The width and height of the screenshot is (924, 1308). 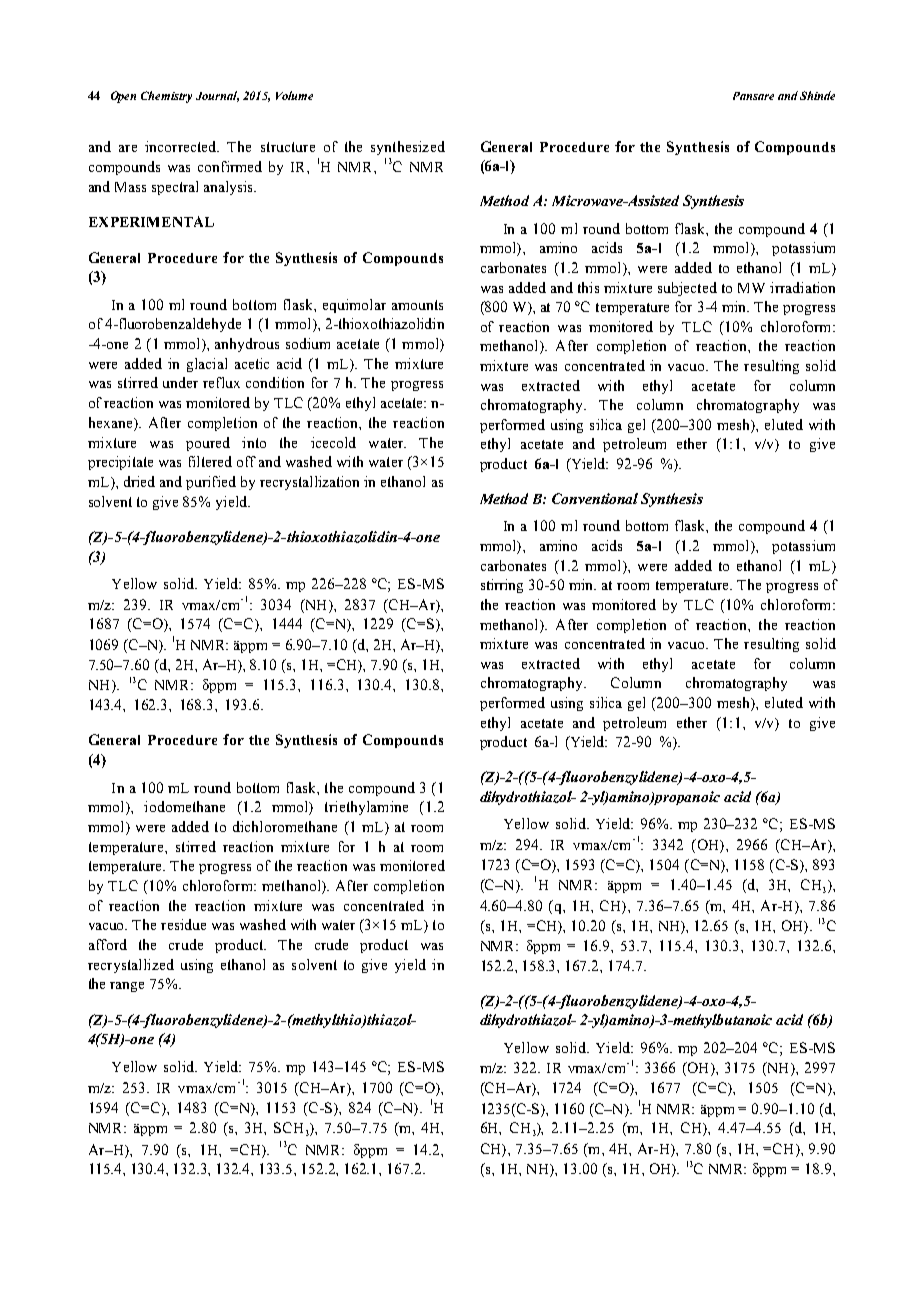 I want to click on residue, so click(x=183, y=924).
